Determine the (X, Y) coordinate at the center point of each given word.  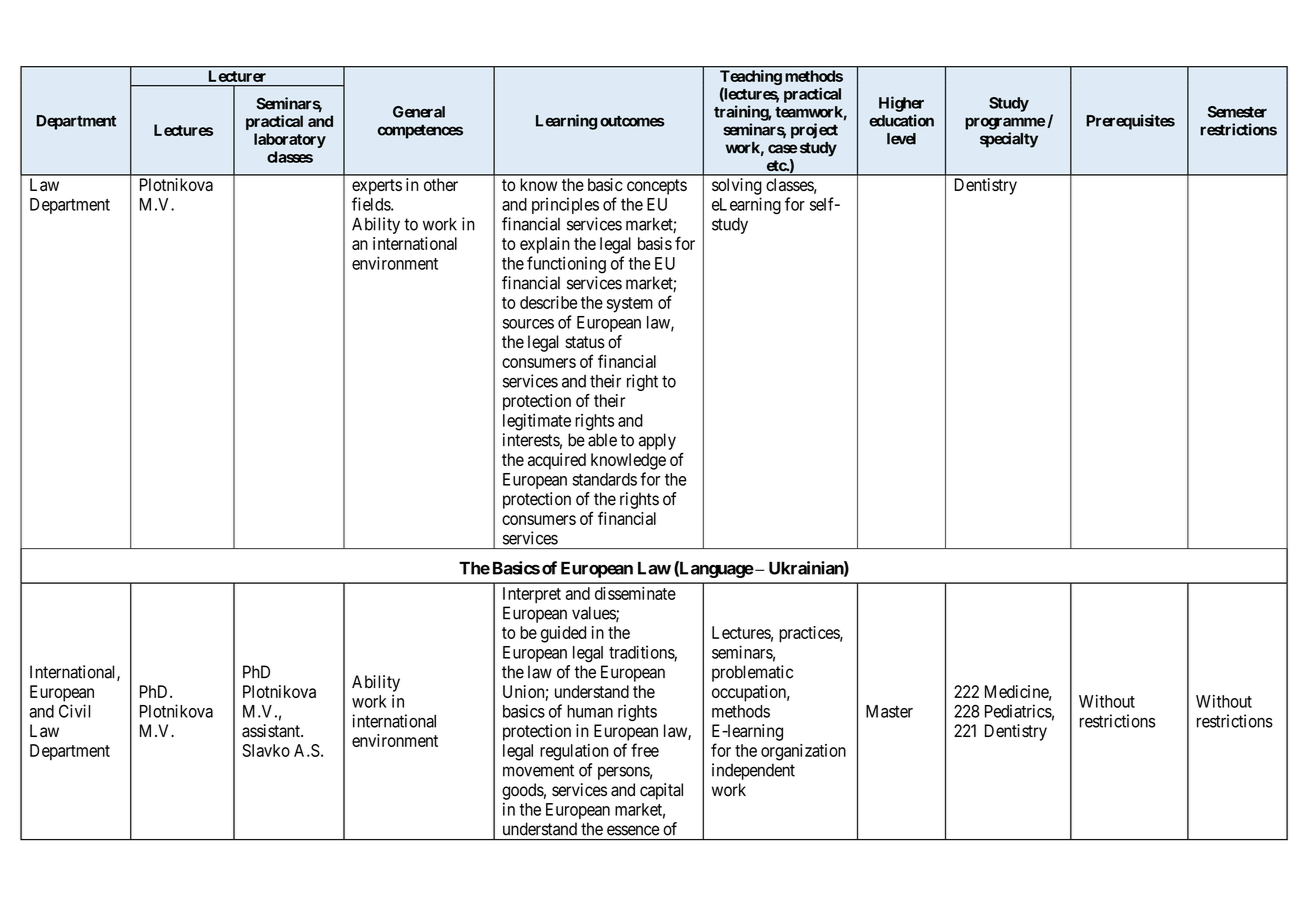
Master (889, 711)
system (630, 305)
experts (377, 187)
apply (657, 441)
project (814, 131)
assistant (272, 731)
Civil (74, 711)
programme (1005, 123)
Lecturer (238, 76)
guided (563, 634)
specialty (1009, 140)
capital (661, 791)
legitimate (537, 422)
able (602, 440)
